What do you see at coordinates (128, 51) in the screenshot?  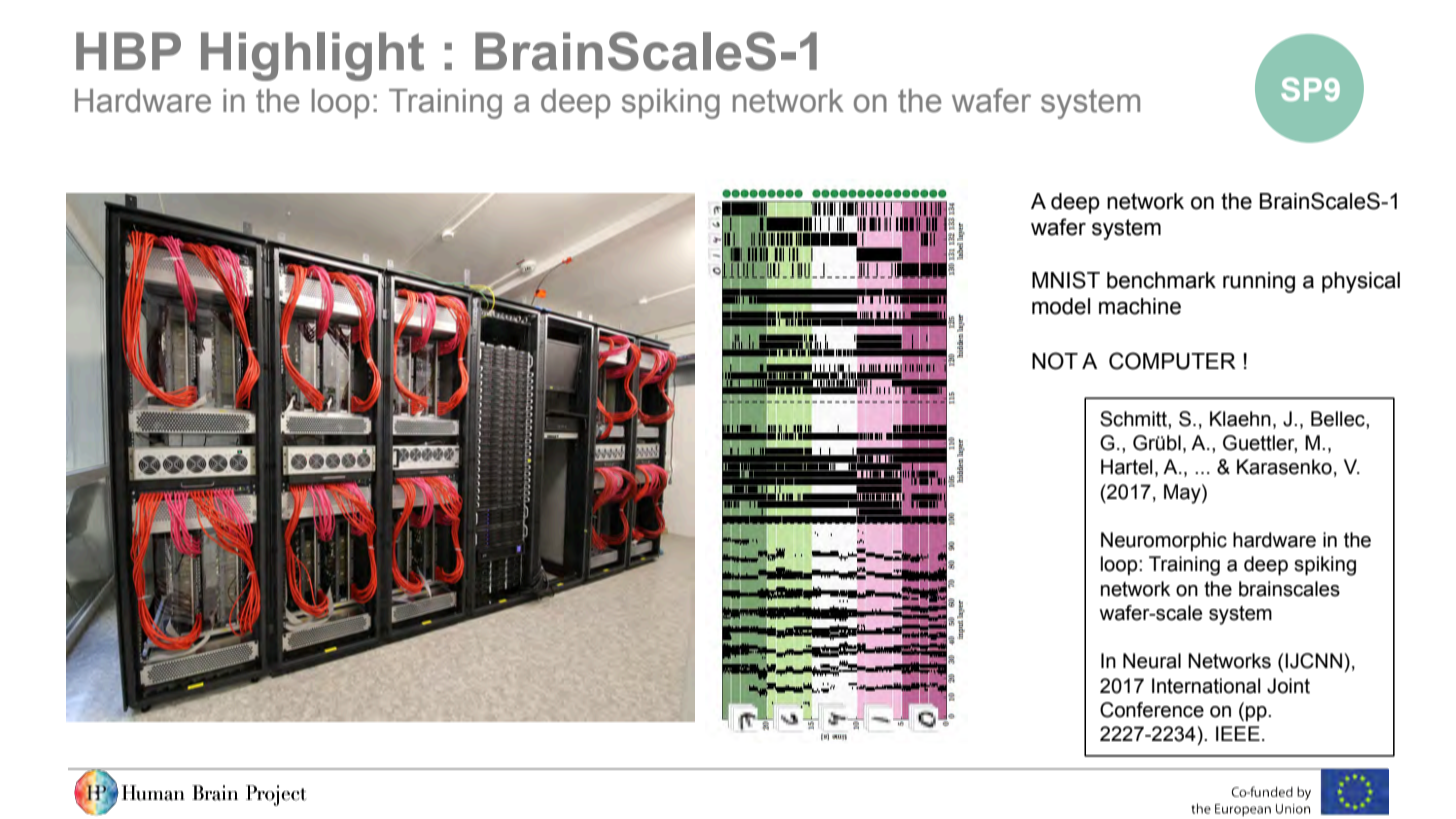 I see `HBP` at bounding box center [128, 51].
